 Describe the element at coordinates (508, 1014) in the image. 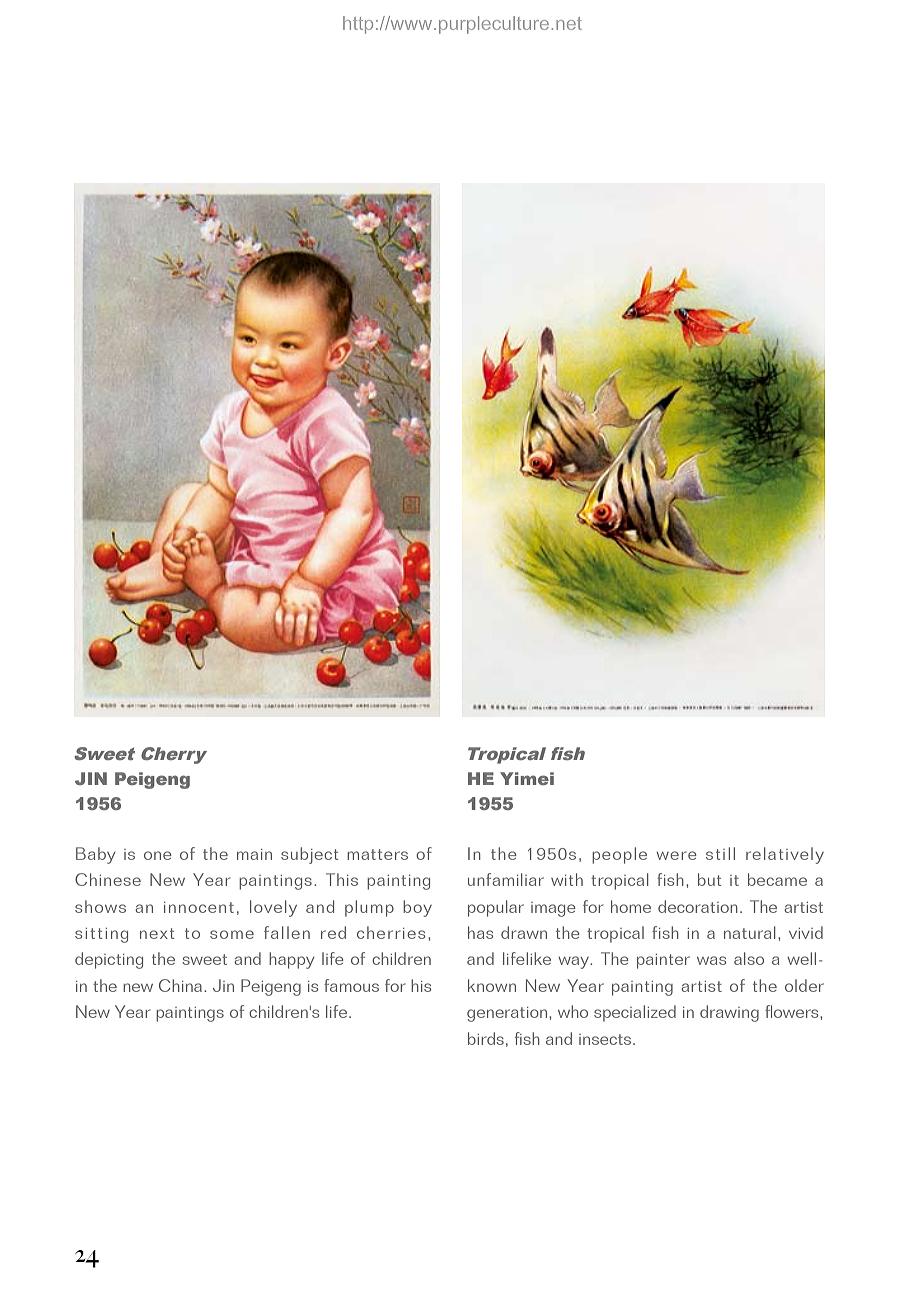

I see `generation` at that location.
